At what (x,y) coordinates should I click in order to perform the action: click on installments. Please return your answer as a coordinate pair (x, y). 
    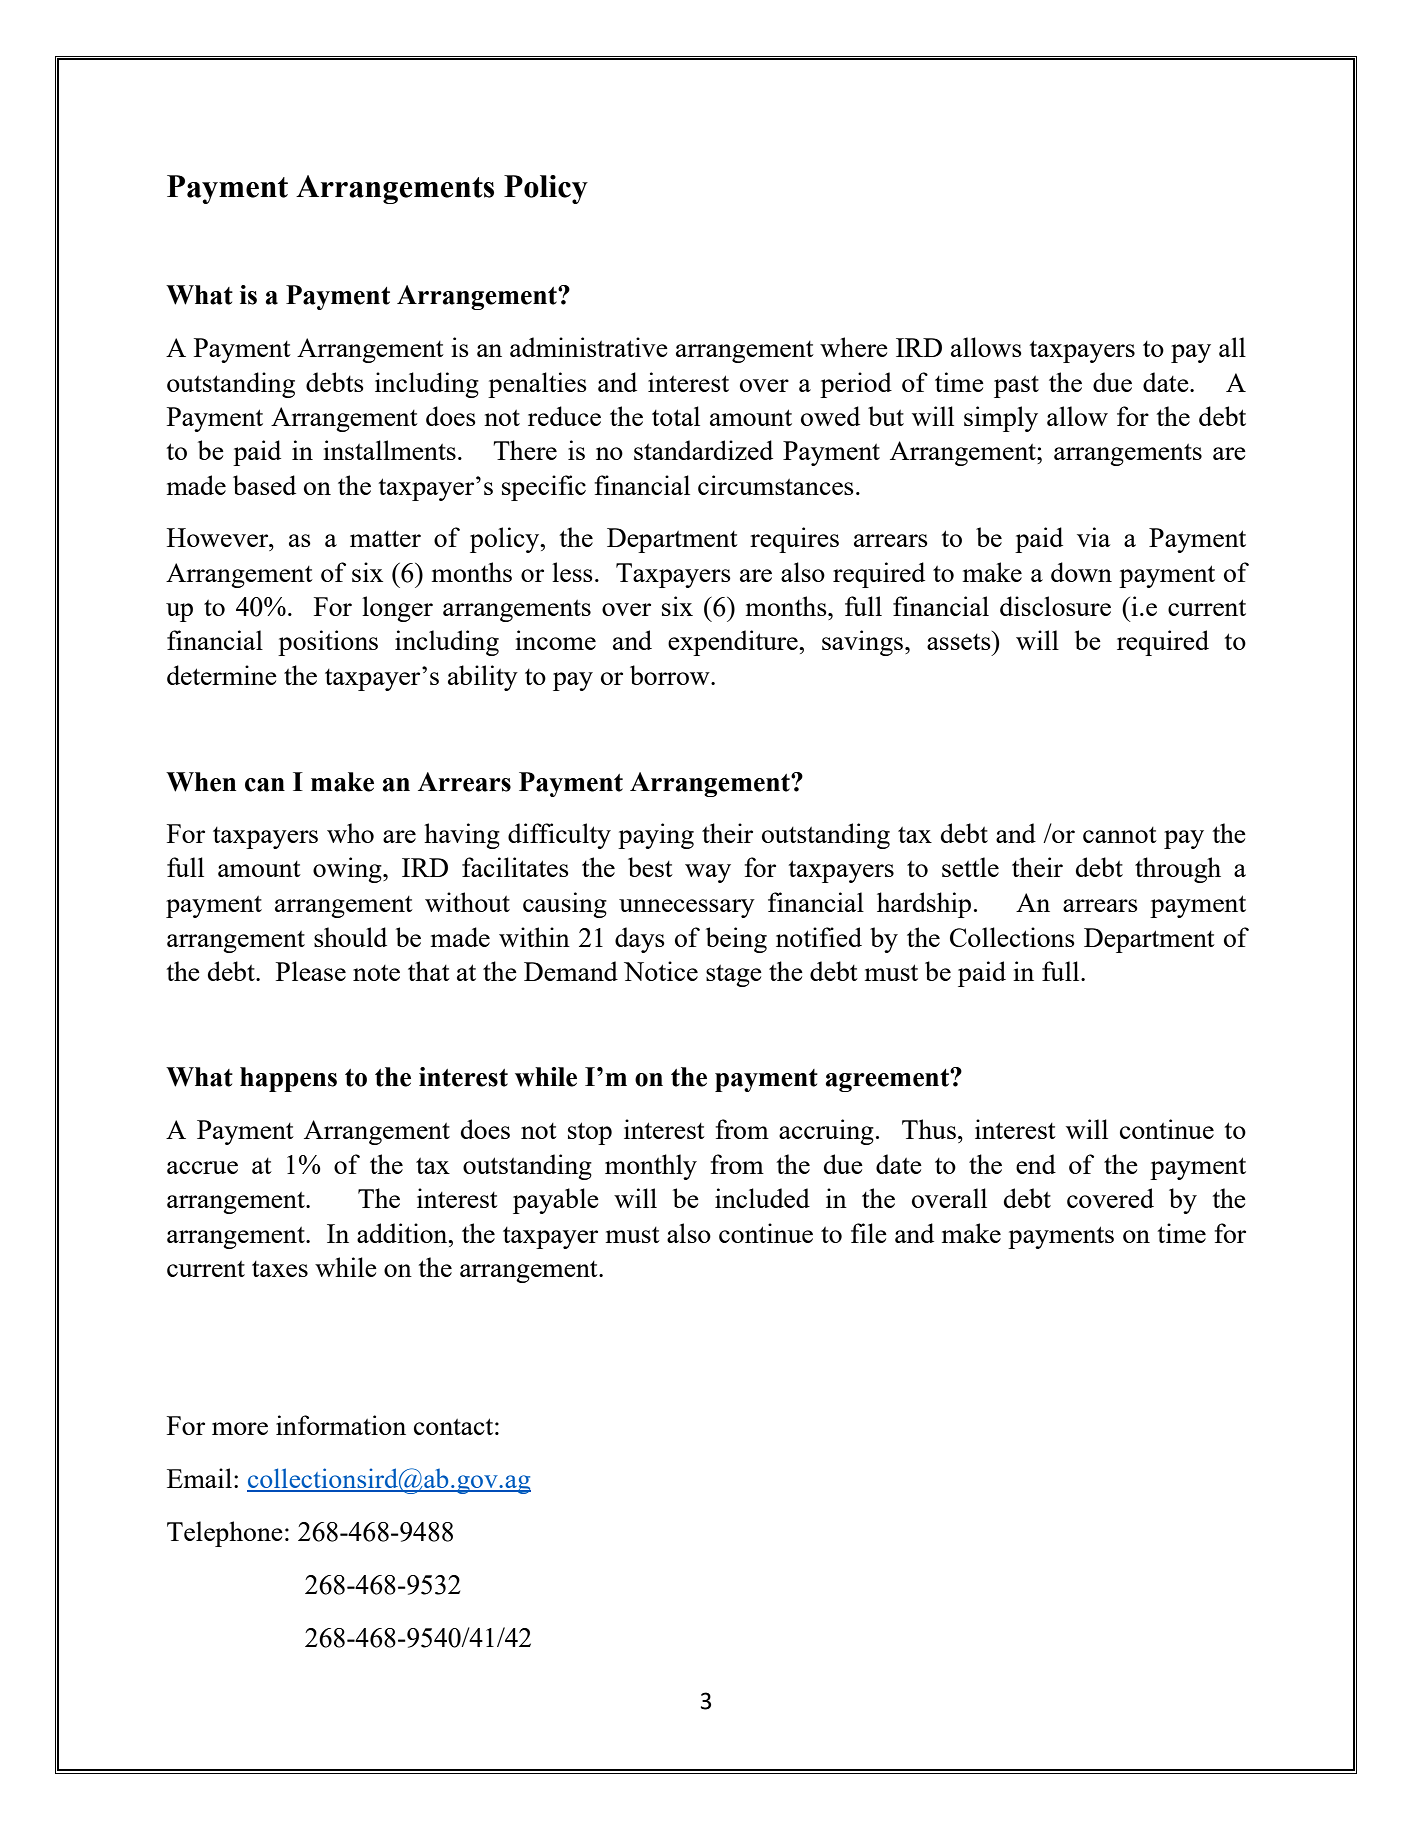
    Looking at the image, I should click on (389, 450).
